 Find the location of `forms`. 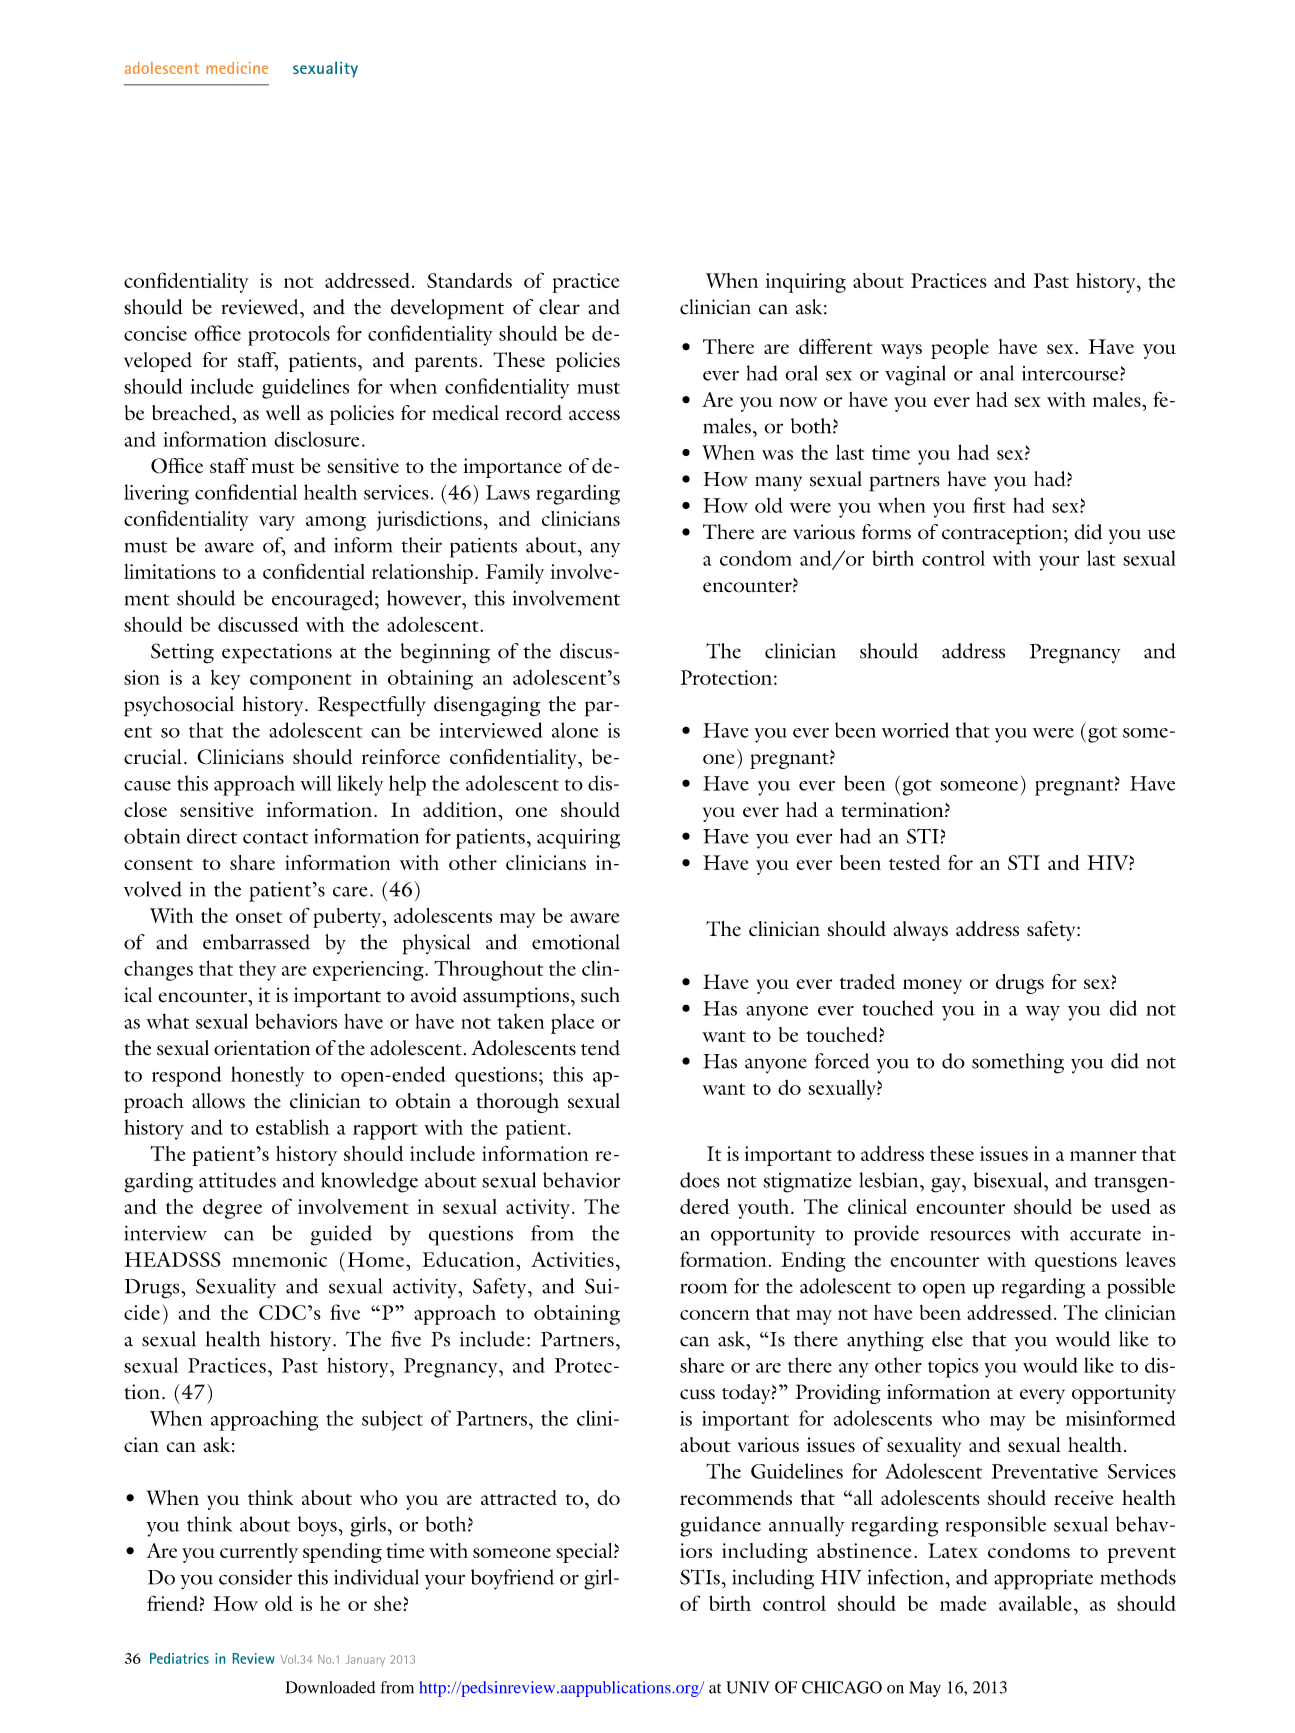

forms is located at coordinates (886, 532).
